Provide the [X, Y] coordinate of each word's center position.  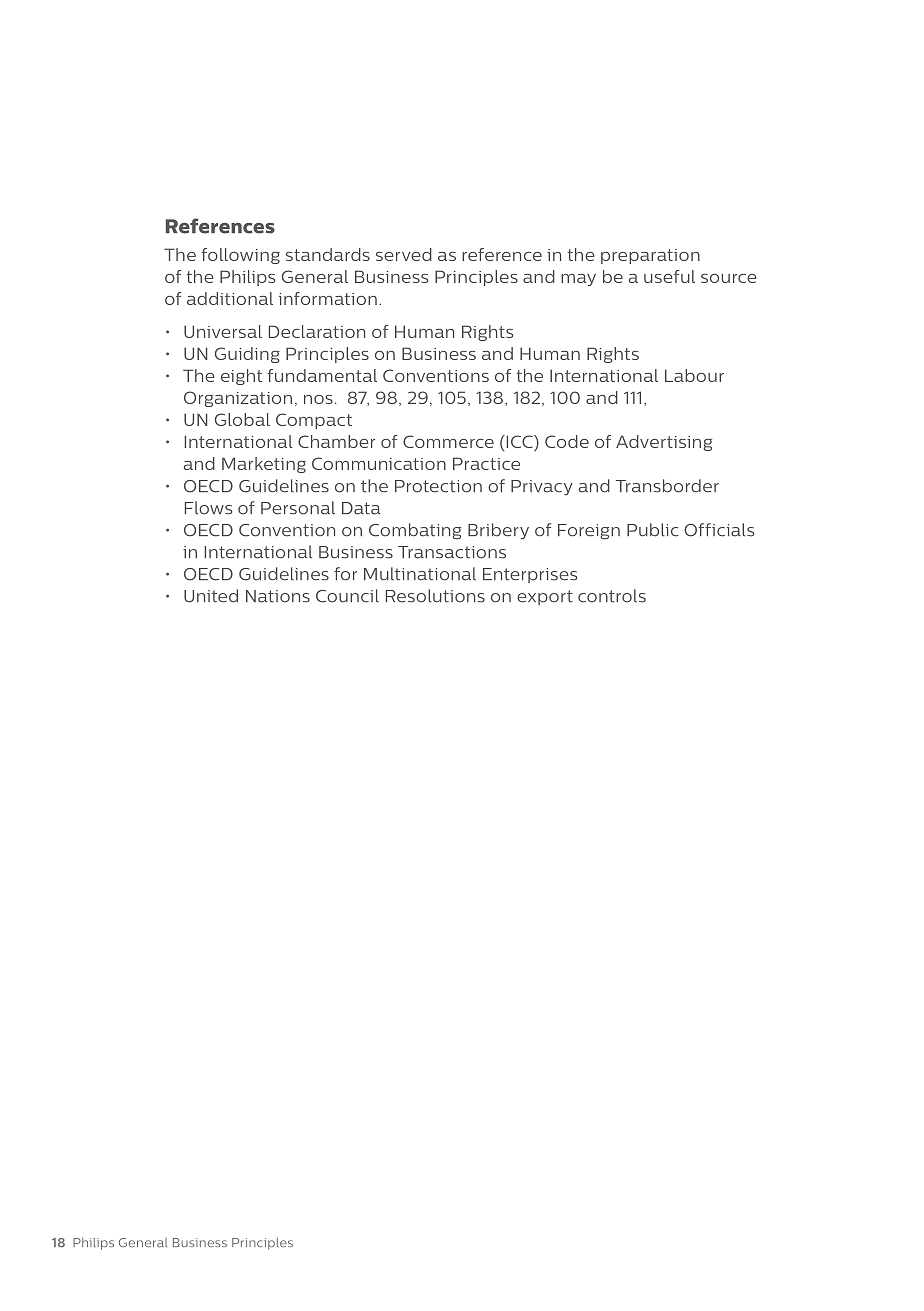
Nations [278, 596]
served [404, 254]
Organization [238, 399]
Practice [486, 463]
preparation [650, 256]
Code [567, 441]
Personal [298, 508]
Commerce [448, 441]
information [328, 298]
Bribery [498, 531]
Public [653, 530]
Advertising [664, 443]
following [241, 256]
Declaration [317, 331]
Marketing [264, 465]
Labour [694, 375]
